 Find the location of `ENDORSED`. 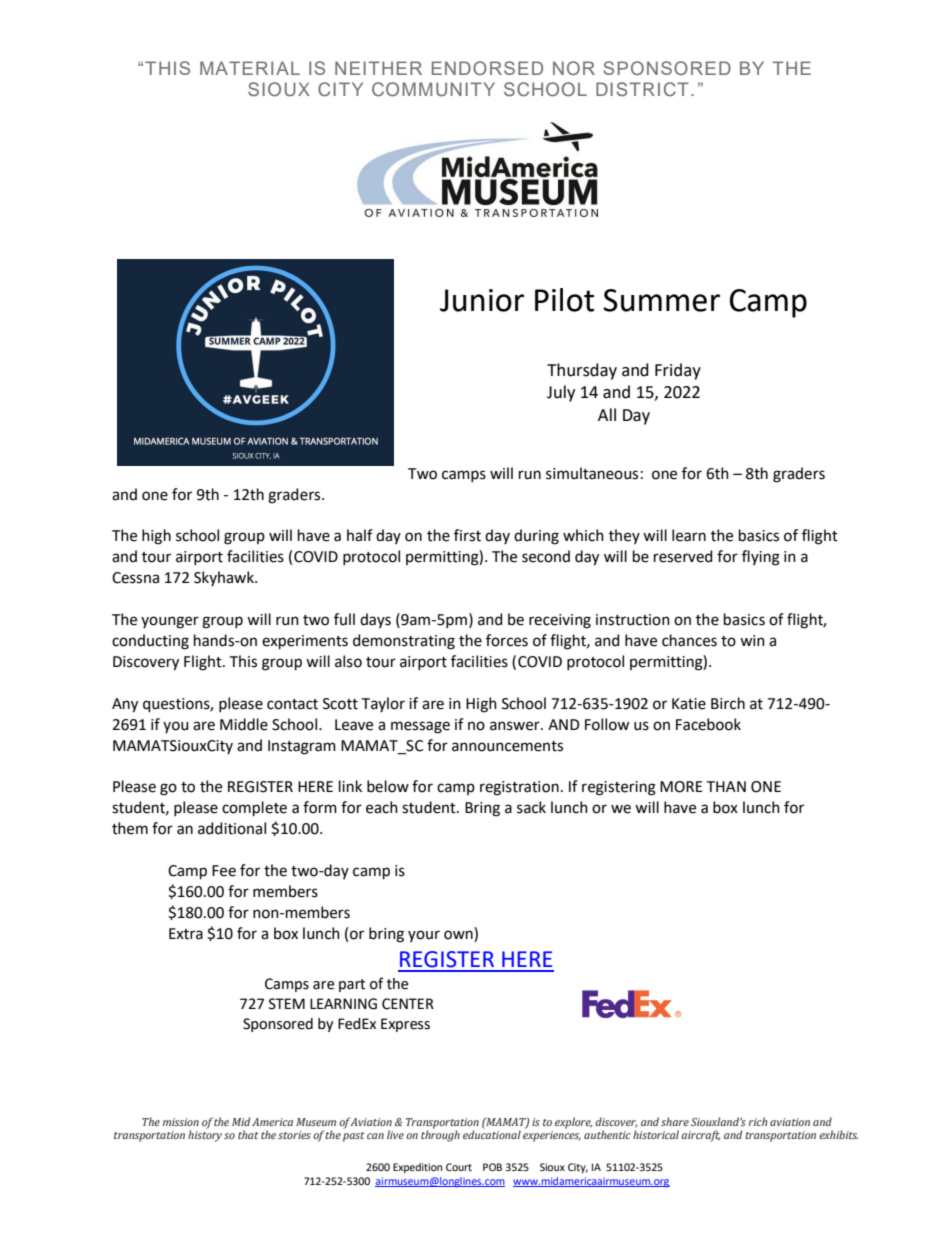

ENDORSED is located at coordinates (487, 68).
